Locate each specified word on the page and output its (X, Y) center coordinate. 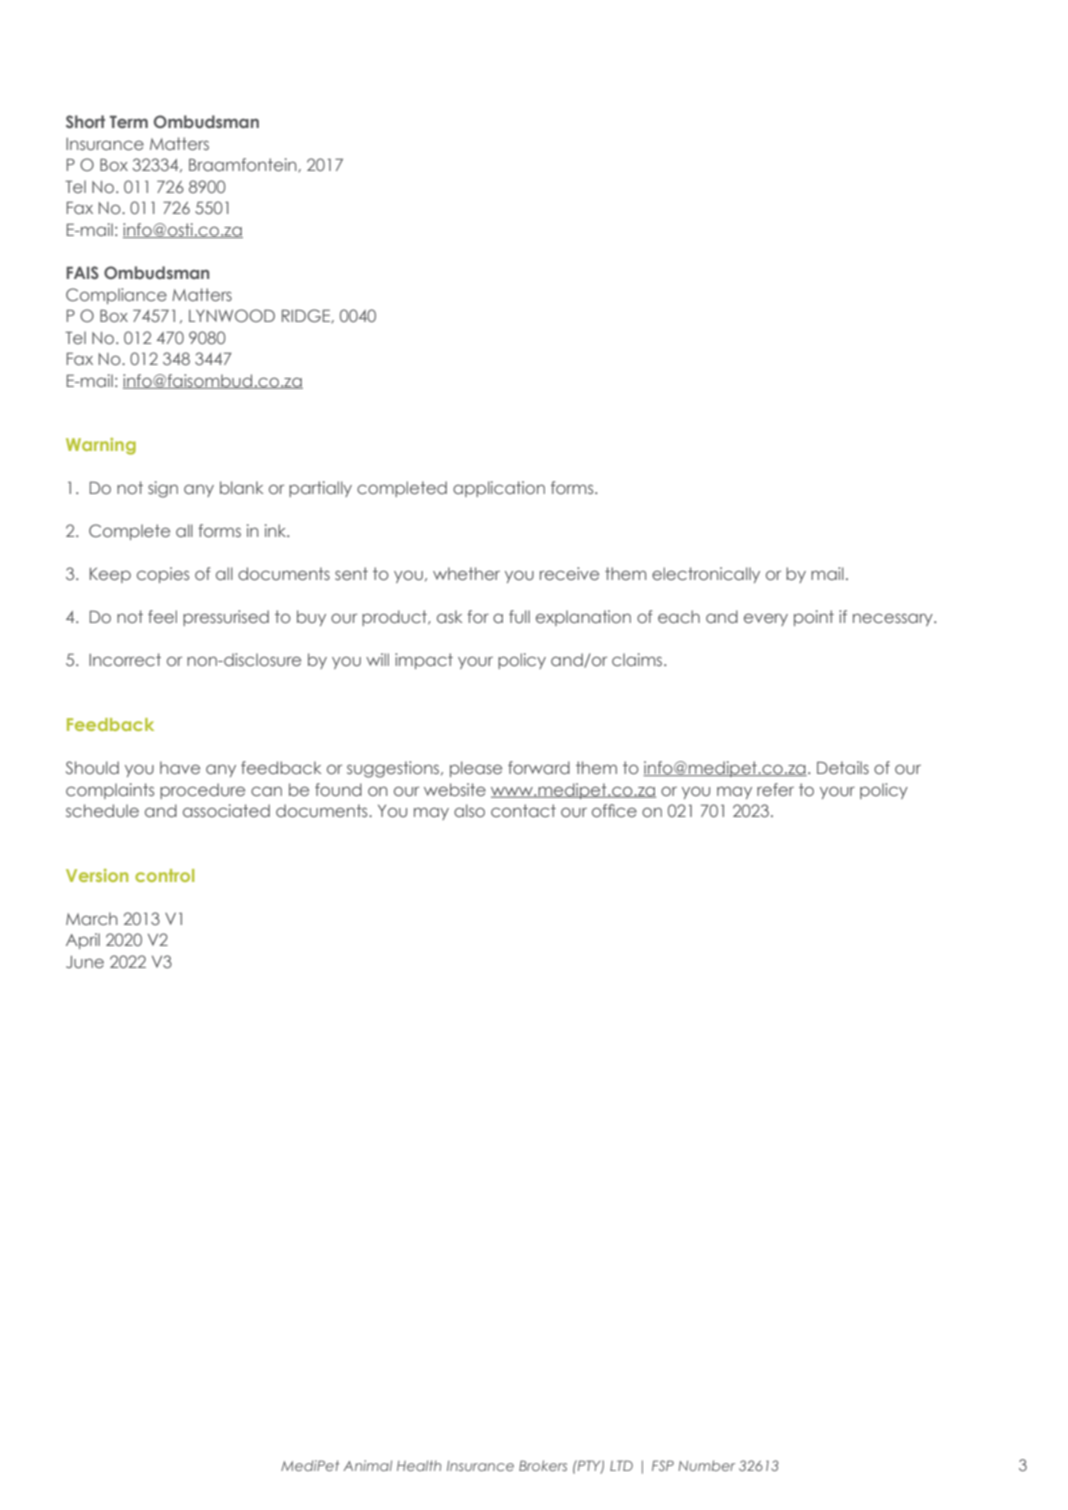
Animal (367, 1465)
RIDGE (307, 316)
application (499, 489)
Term (129, 121)
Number (706, 1465)
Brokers (543, 1465)
